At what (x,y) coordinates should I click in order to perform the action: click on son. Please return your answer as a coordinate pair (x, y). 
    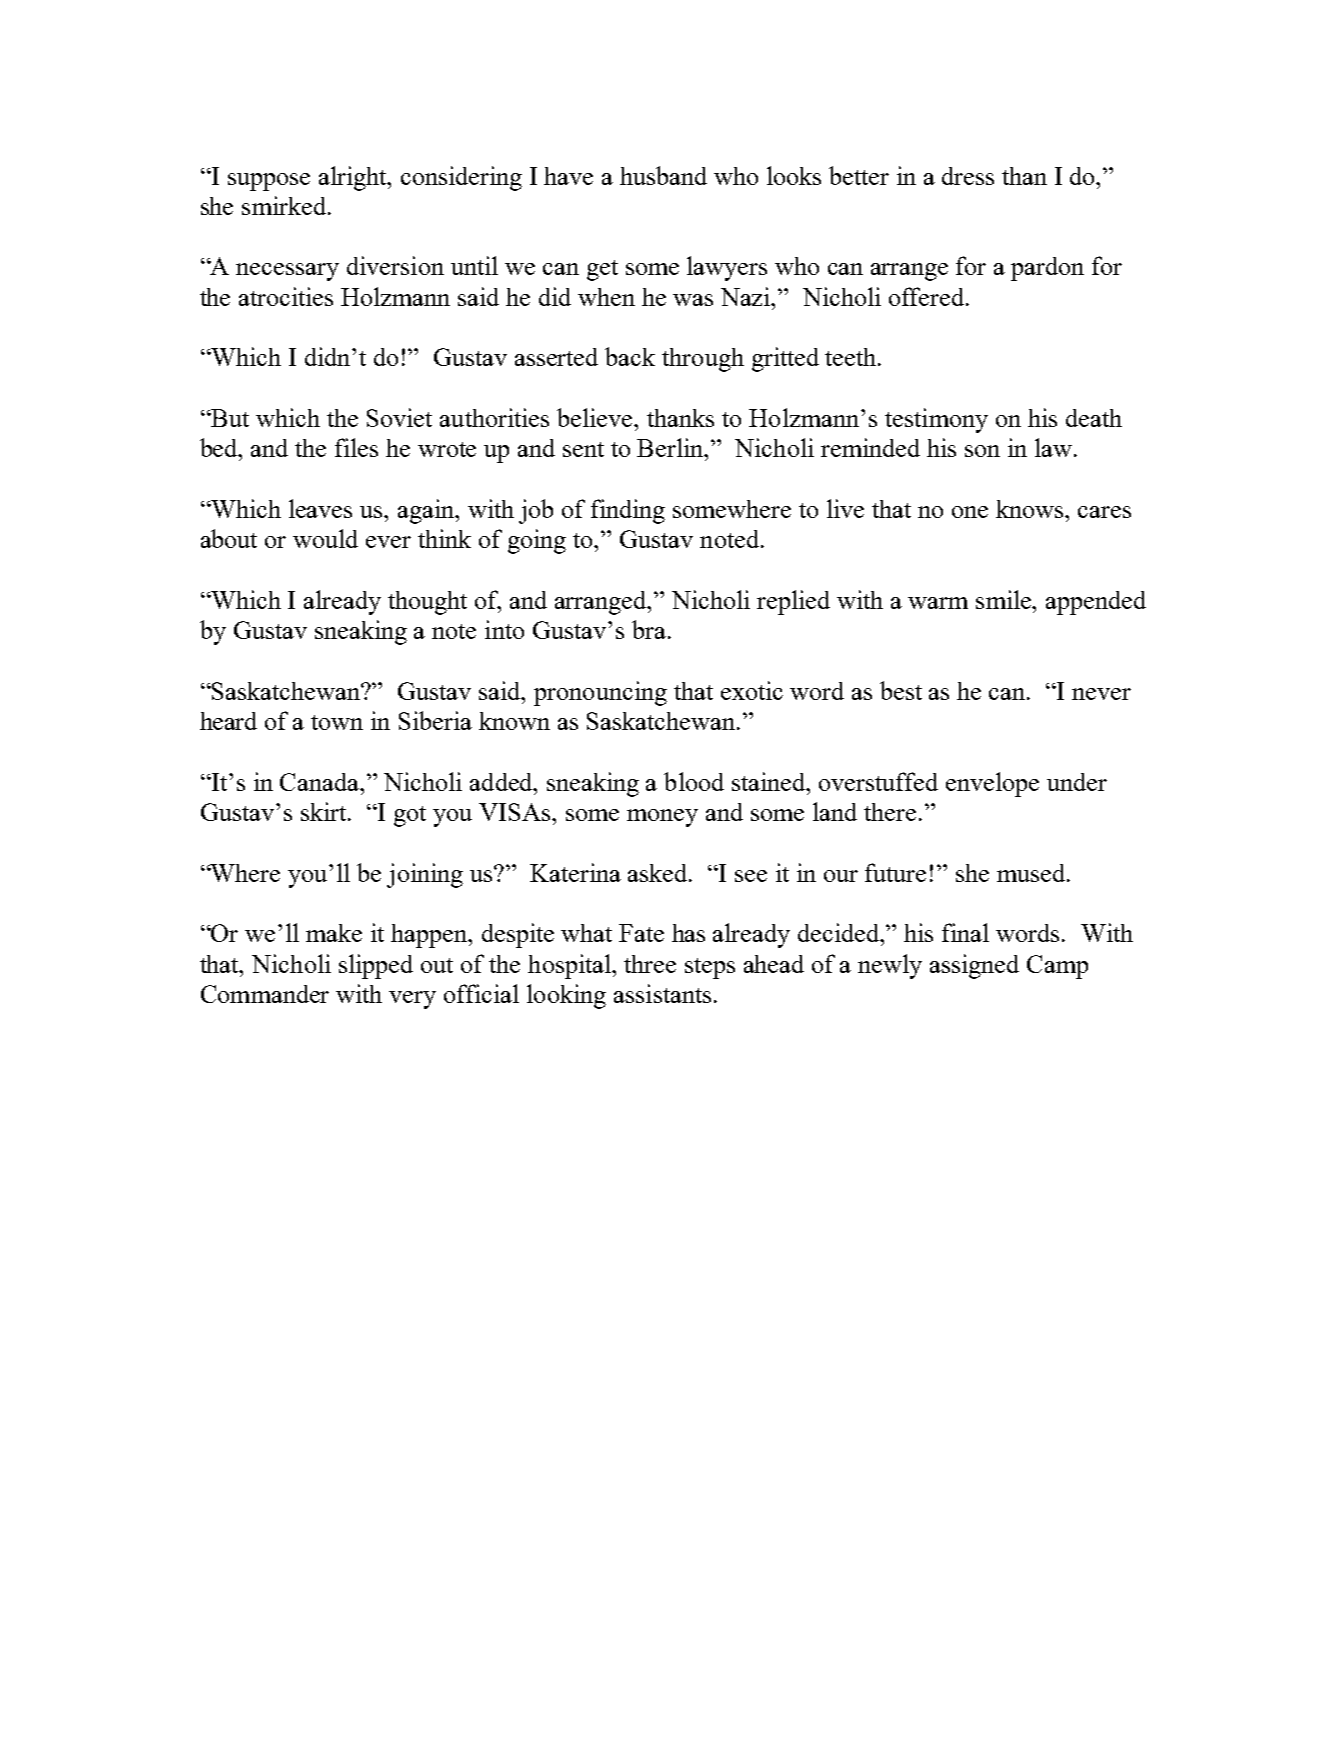
    Looking at the image, I should click on (982, 451).
